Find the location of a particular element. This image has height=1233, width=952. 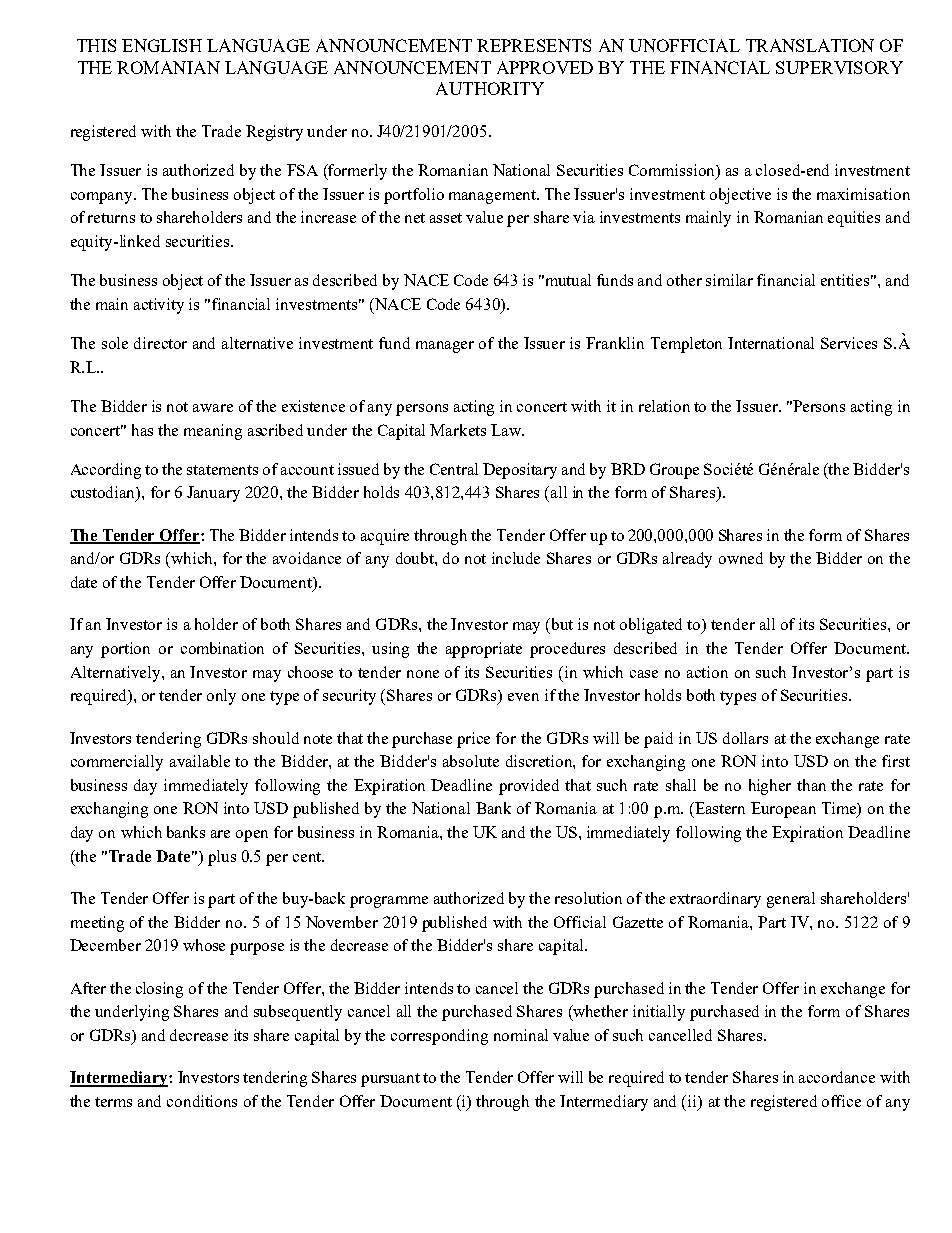

AUTHORITY is located at coordinates (490, 88).
